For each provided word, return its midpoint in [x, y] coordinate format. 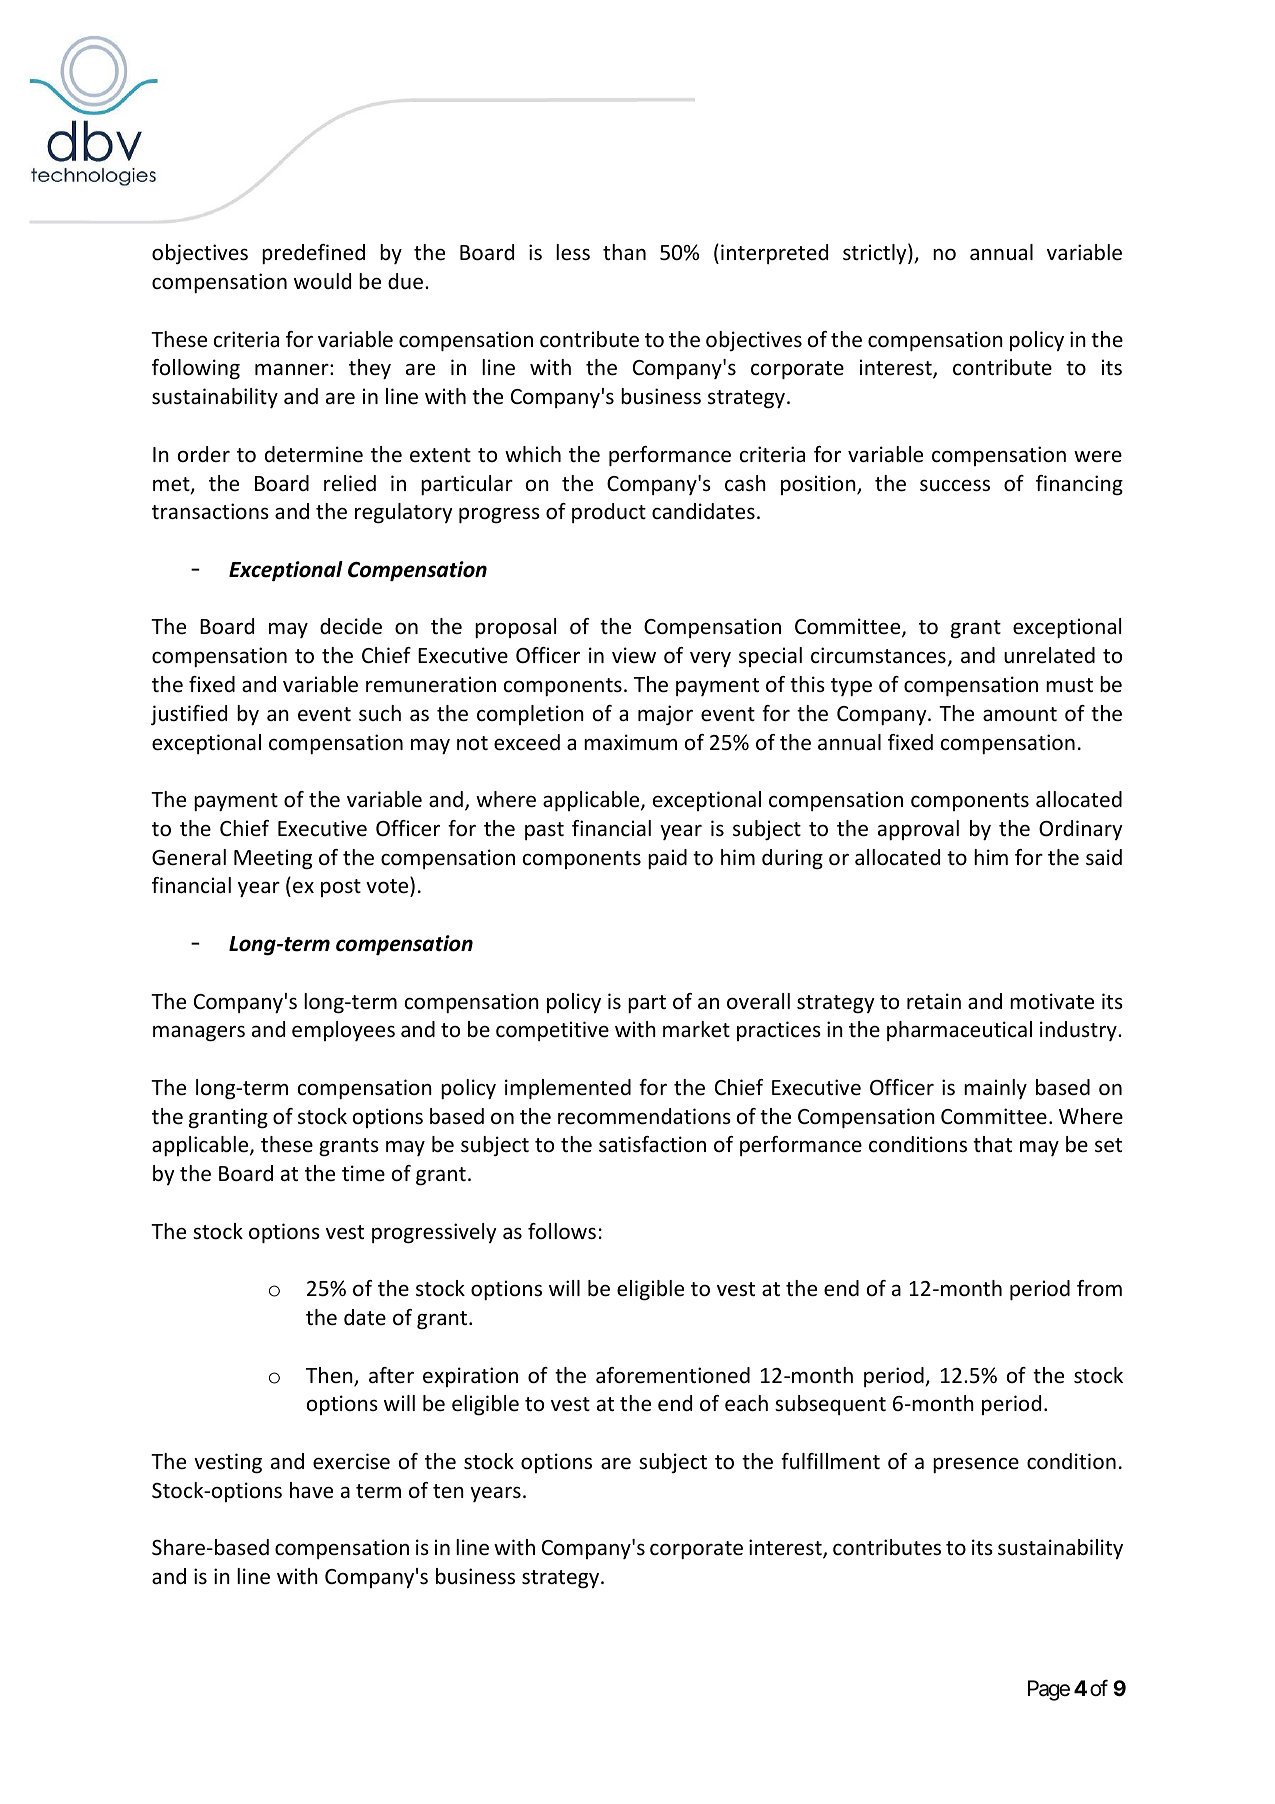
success [955, 485]
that [992, 1144]
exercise [351, 1461]
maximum [630, 742]
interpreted [774, 254]
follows [562, 1231]
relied [350, 483]
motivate [1052, 1001]
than [624, 252]
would [322, 281]
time [363, 1173]
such [380, 713]
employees [343, 1031]
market [696, 1029]
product [609, 513]
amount [1020, 714]
